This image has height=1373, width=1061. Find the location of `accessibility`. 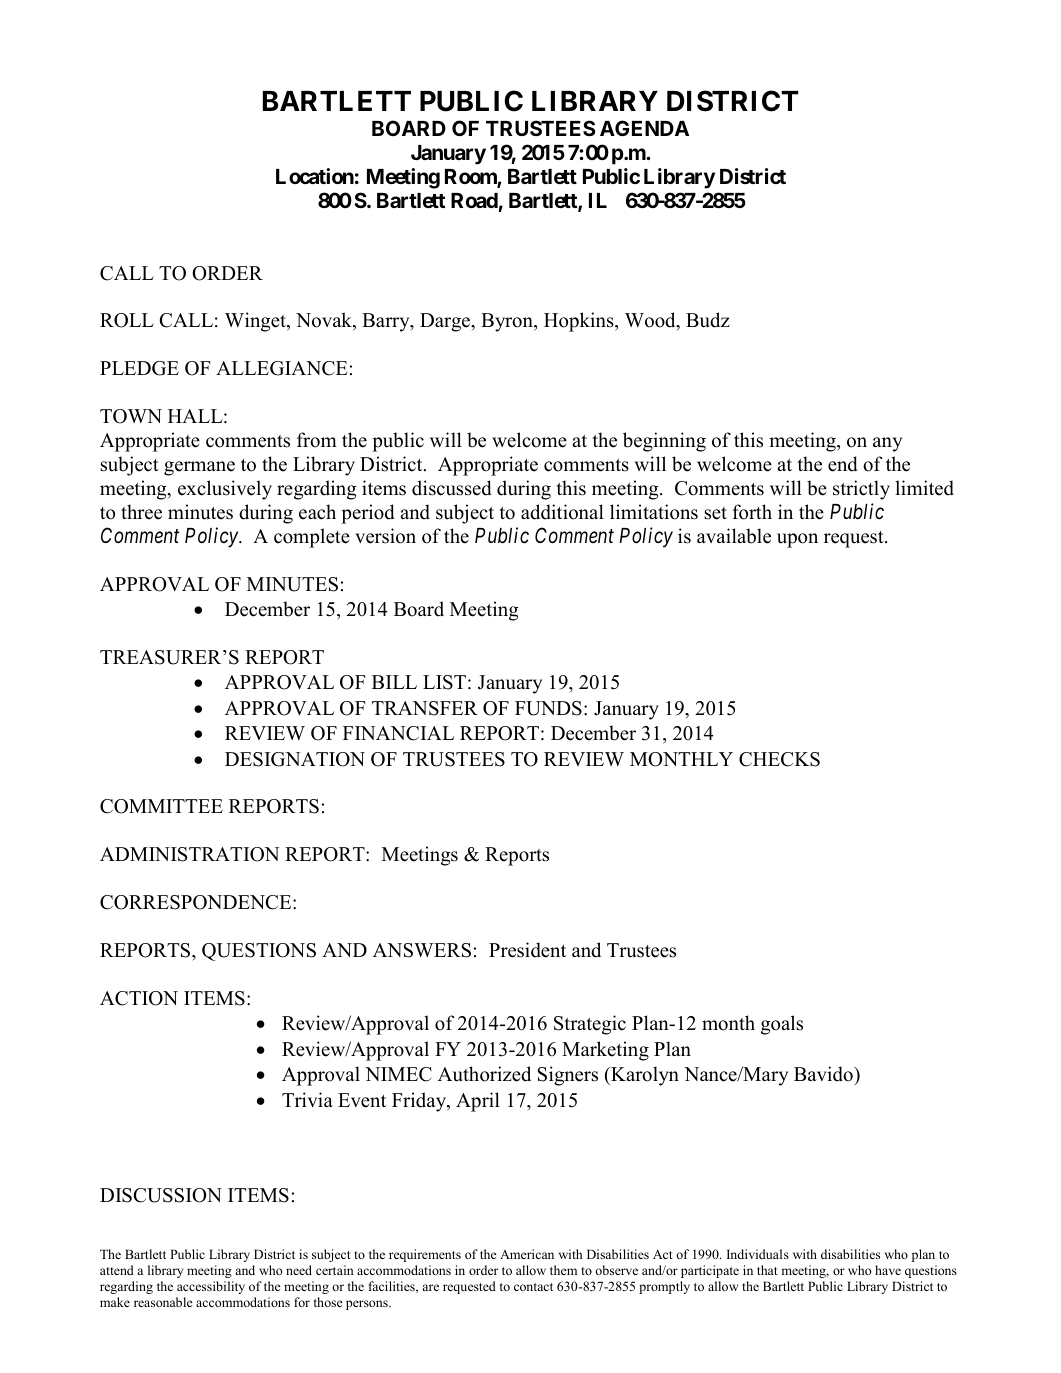

accessibility is located at coordinates (211, 1287).
